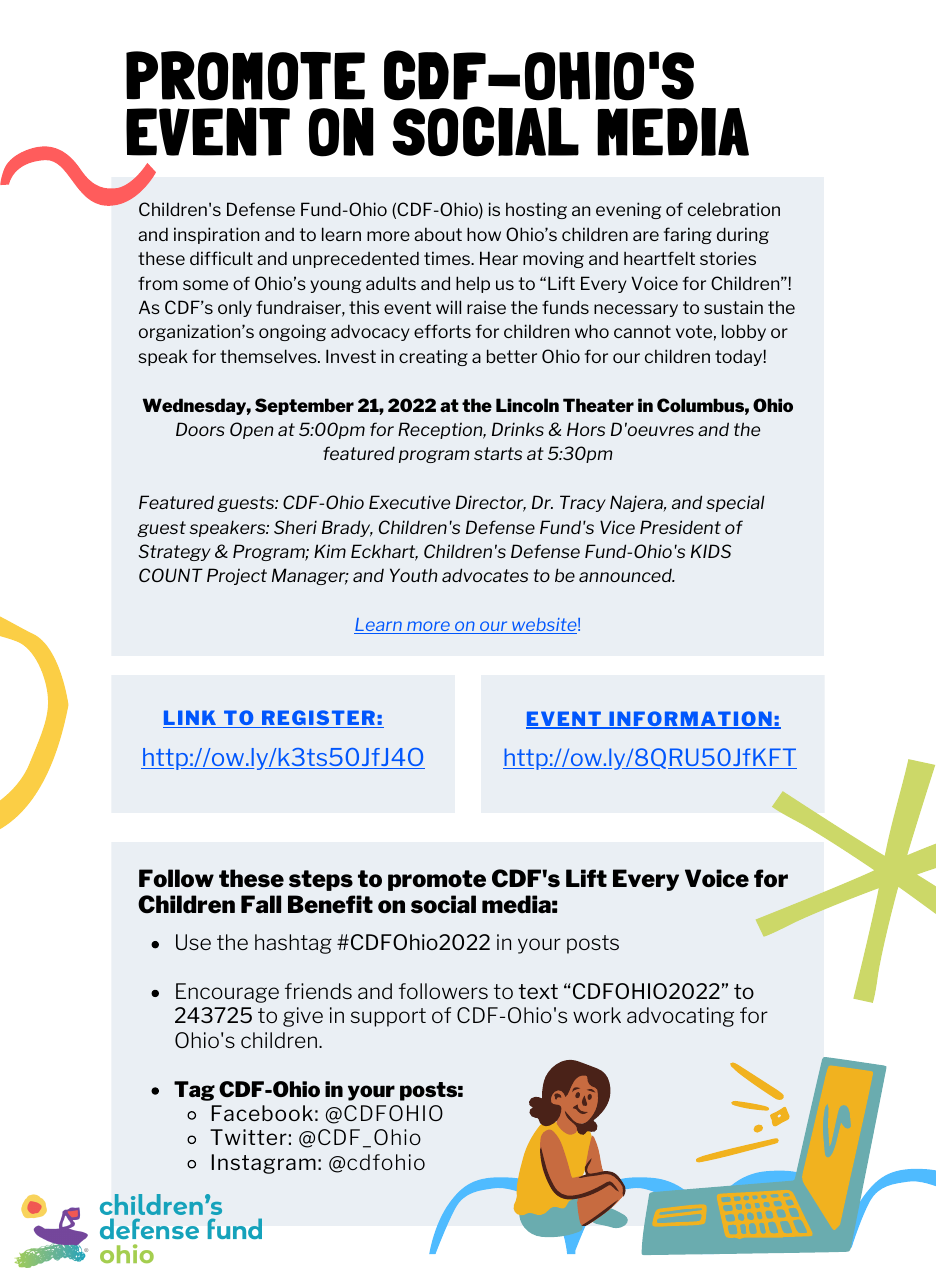  Describe the element at coordinates (388, 1017) in the image. I see `support` at that location.
